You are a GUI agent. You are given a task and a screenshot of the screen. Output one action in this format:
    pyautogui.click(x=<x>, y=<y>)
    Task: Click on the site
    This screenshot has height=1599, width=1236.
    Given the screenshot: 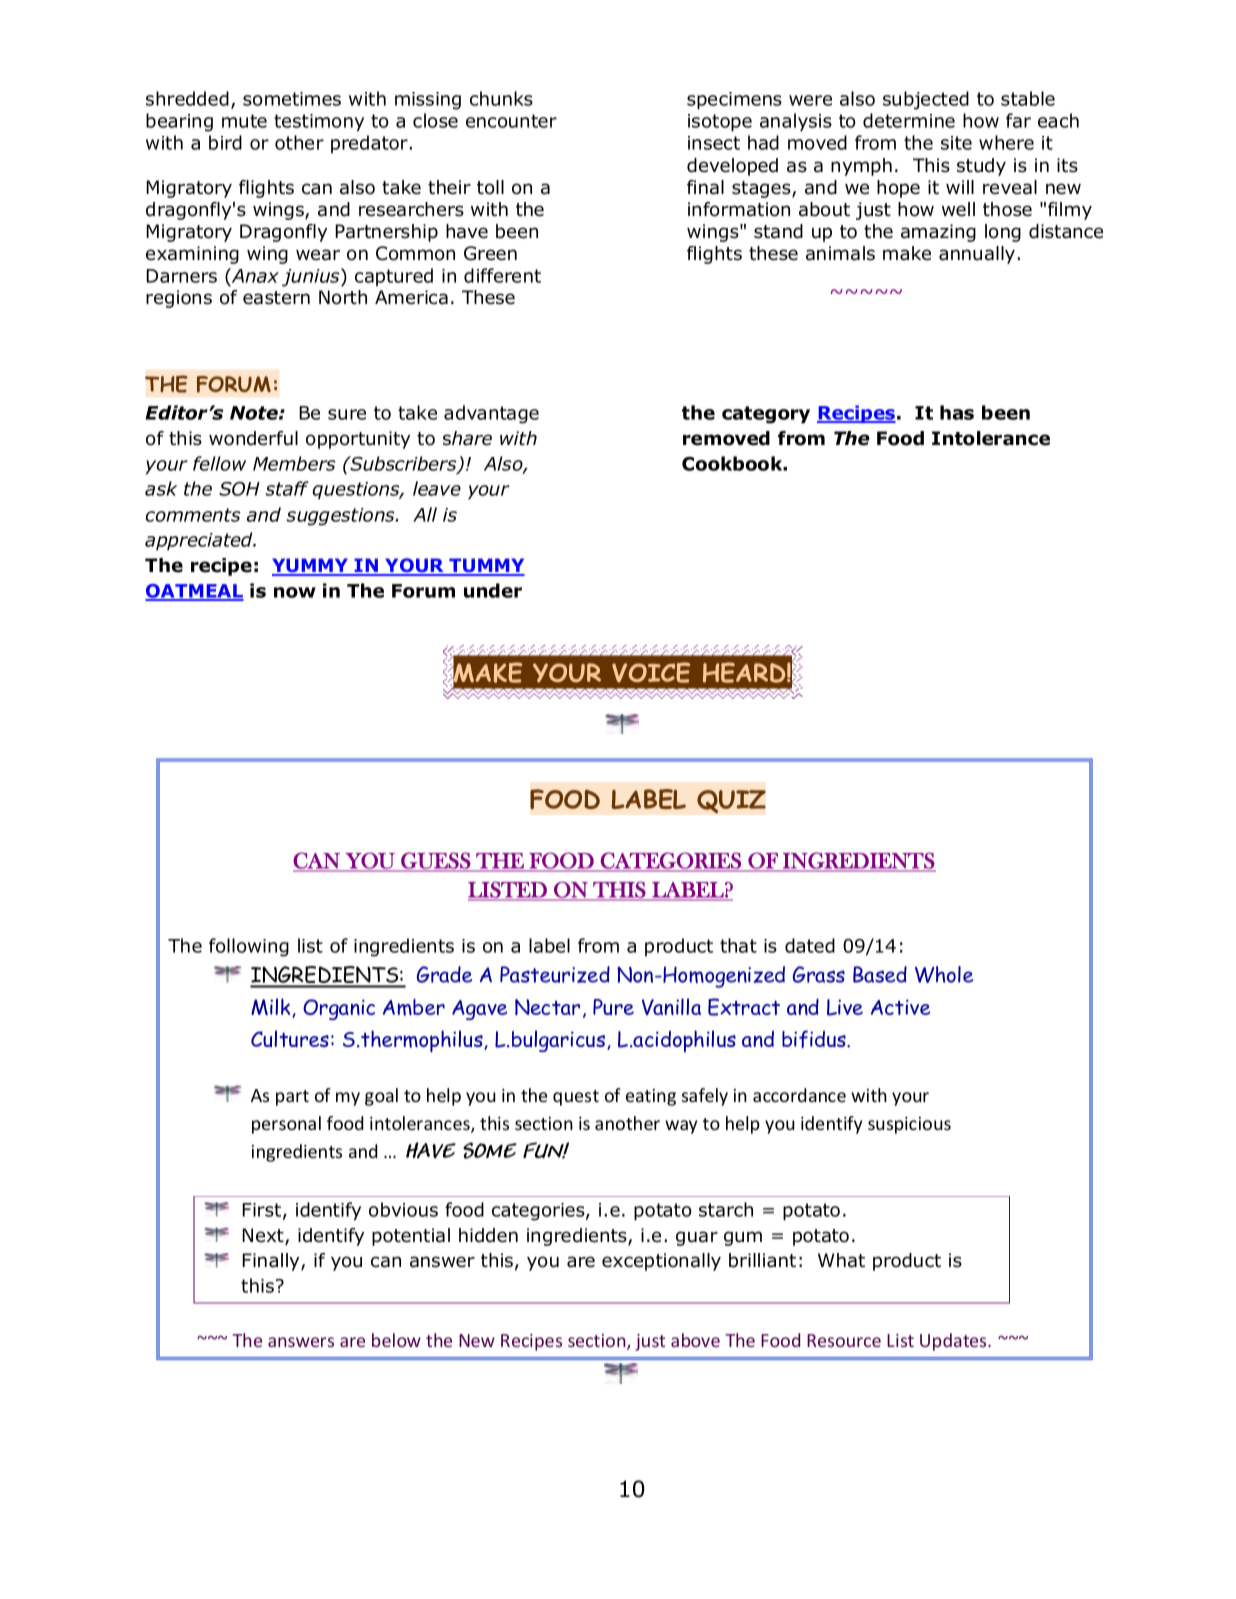 What is the action you would take?
    pyautogui.click(x=956, y=143)
